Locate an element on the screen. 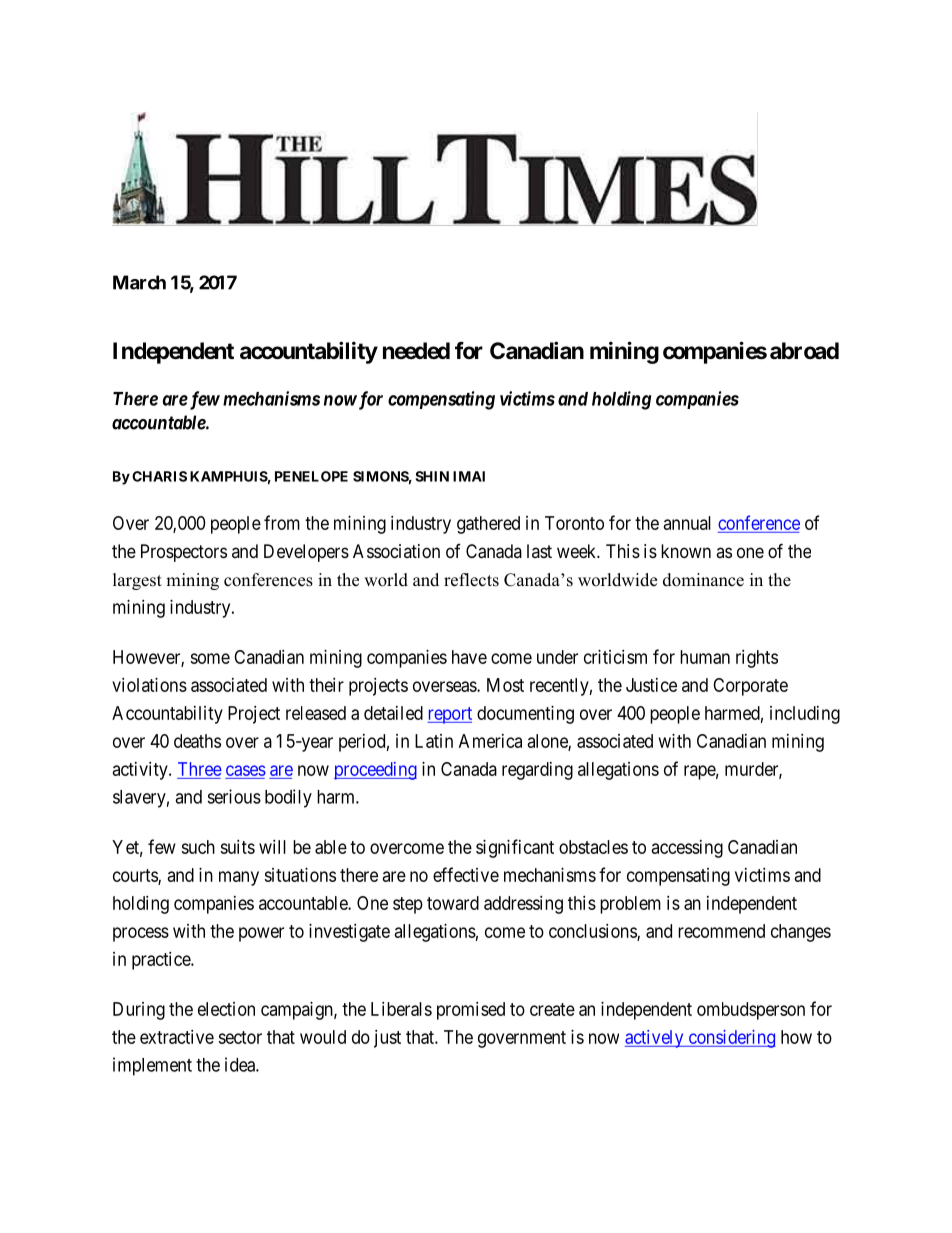 This screenshot has height=1233, width=952. sector is located at coordinates (240, 1037).
